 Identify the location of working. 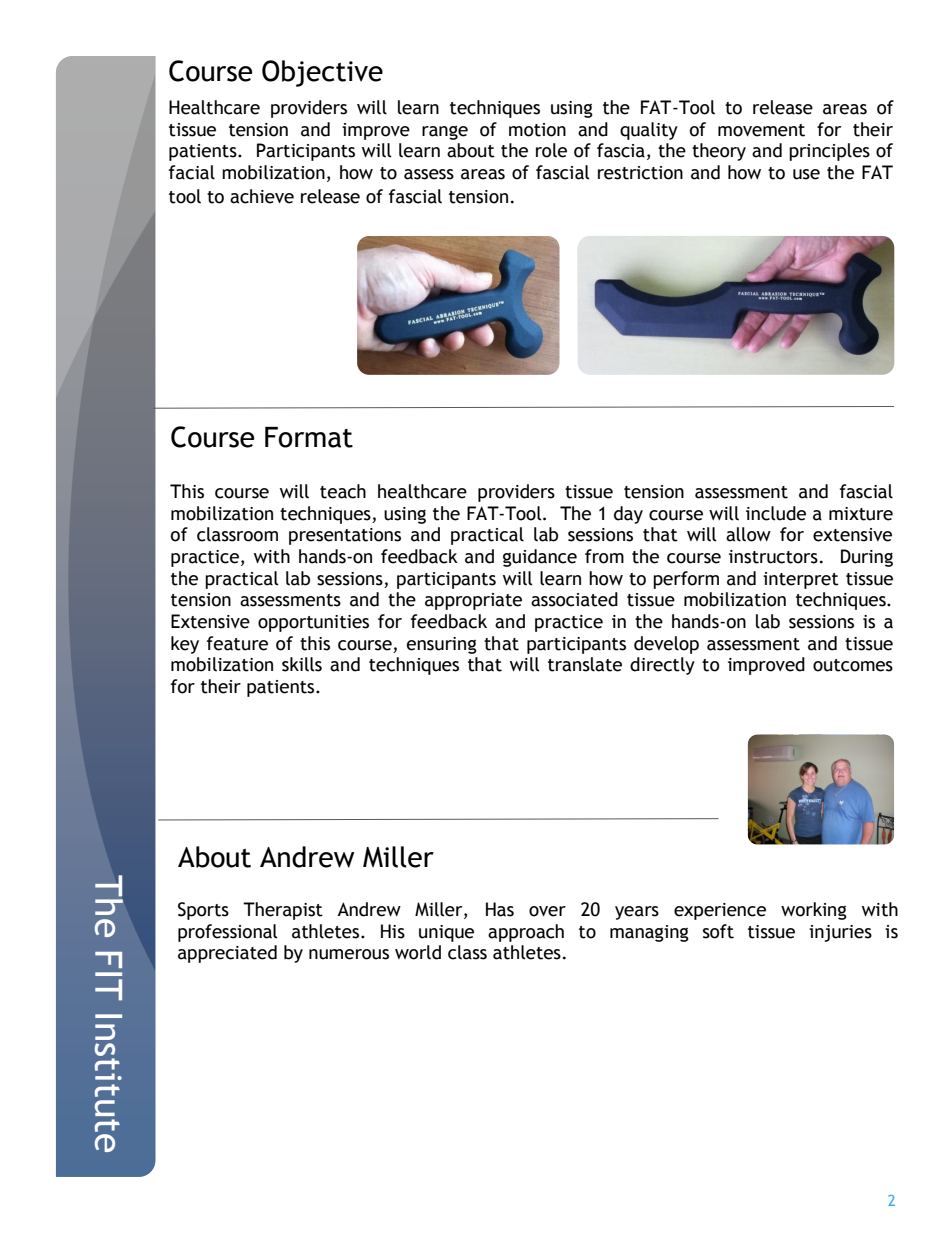
(814, 911).
